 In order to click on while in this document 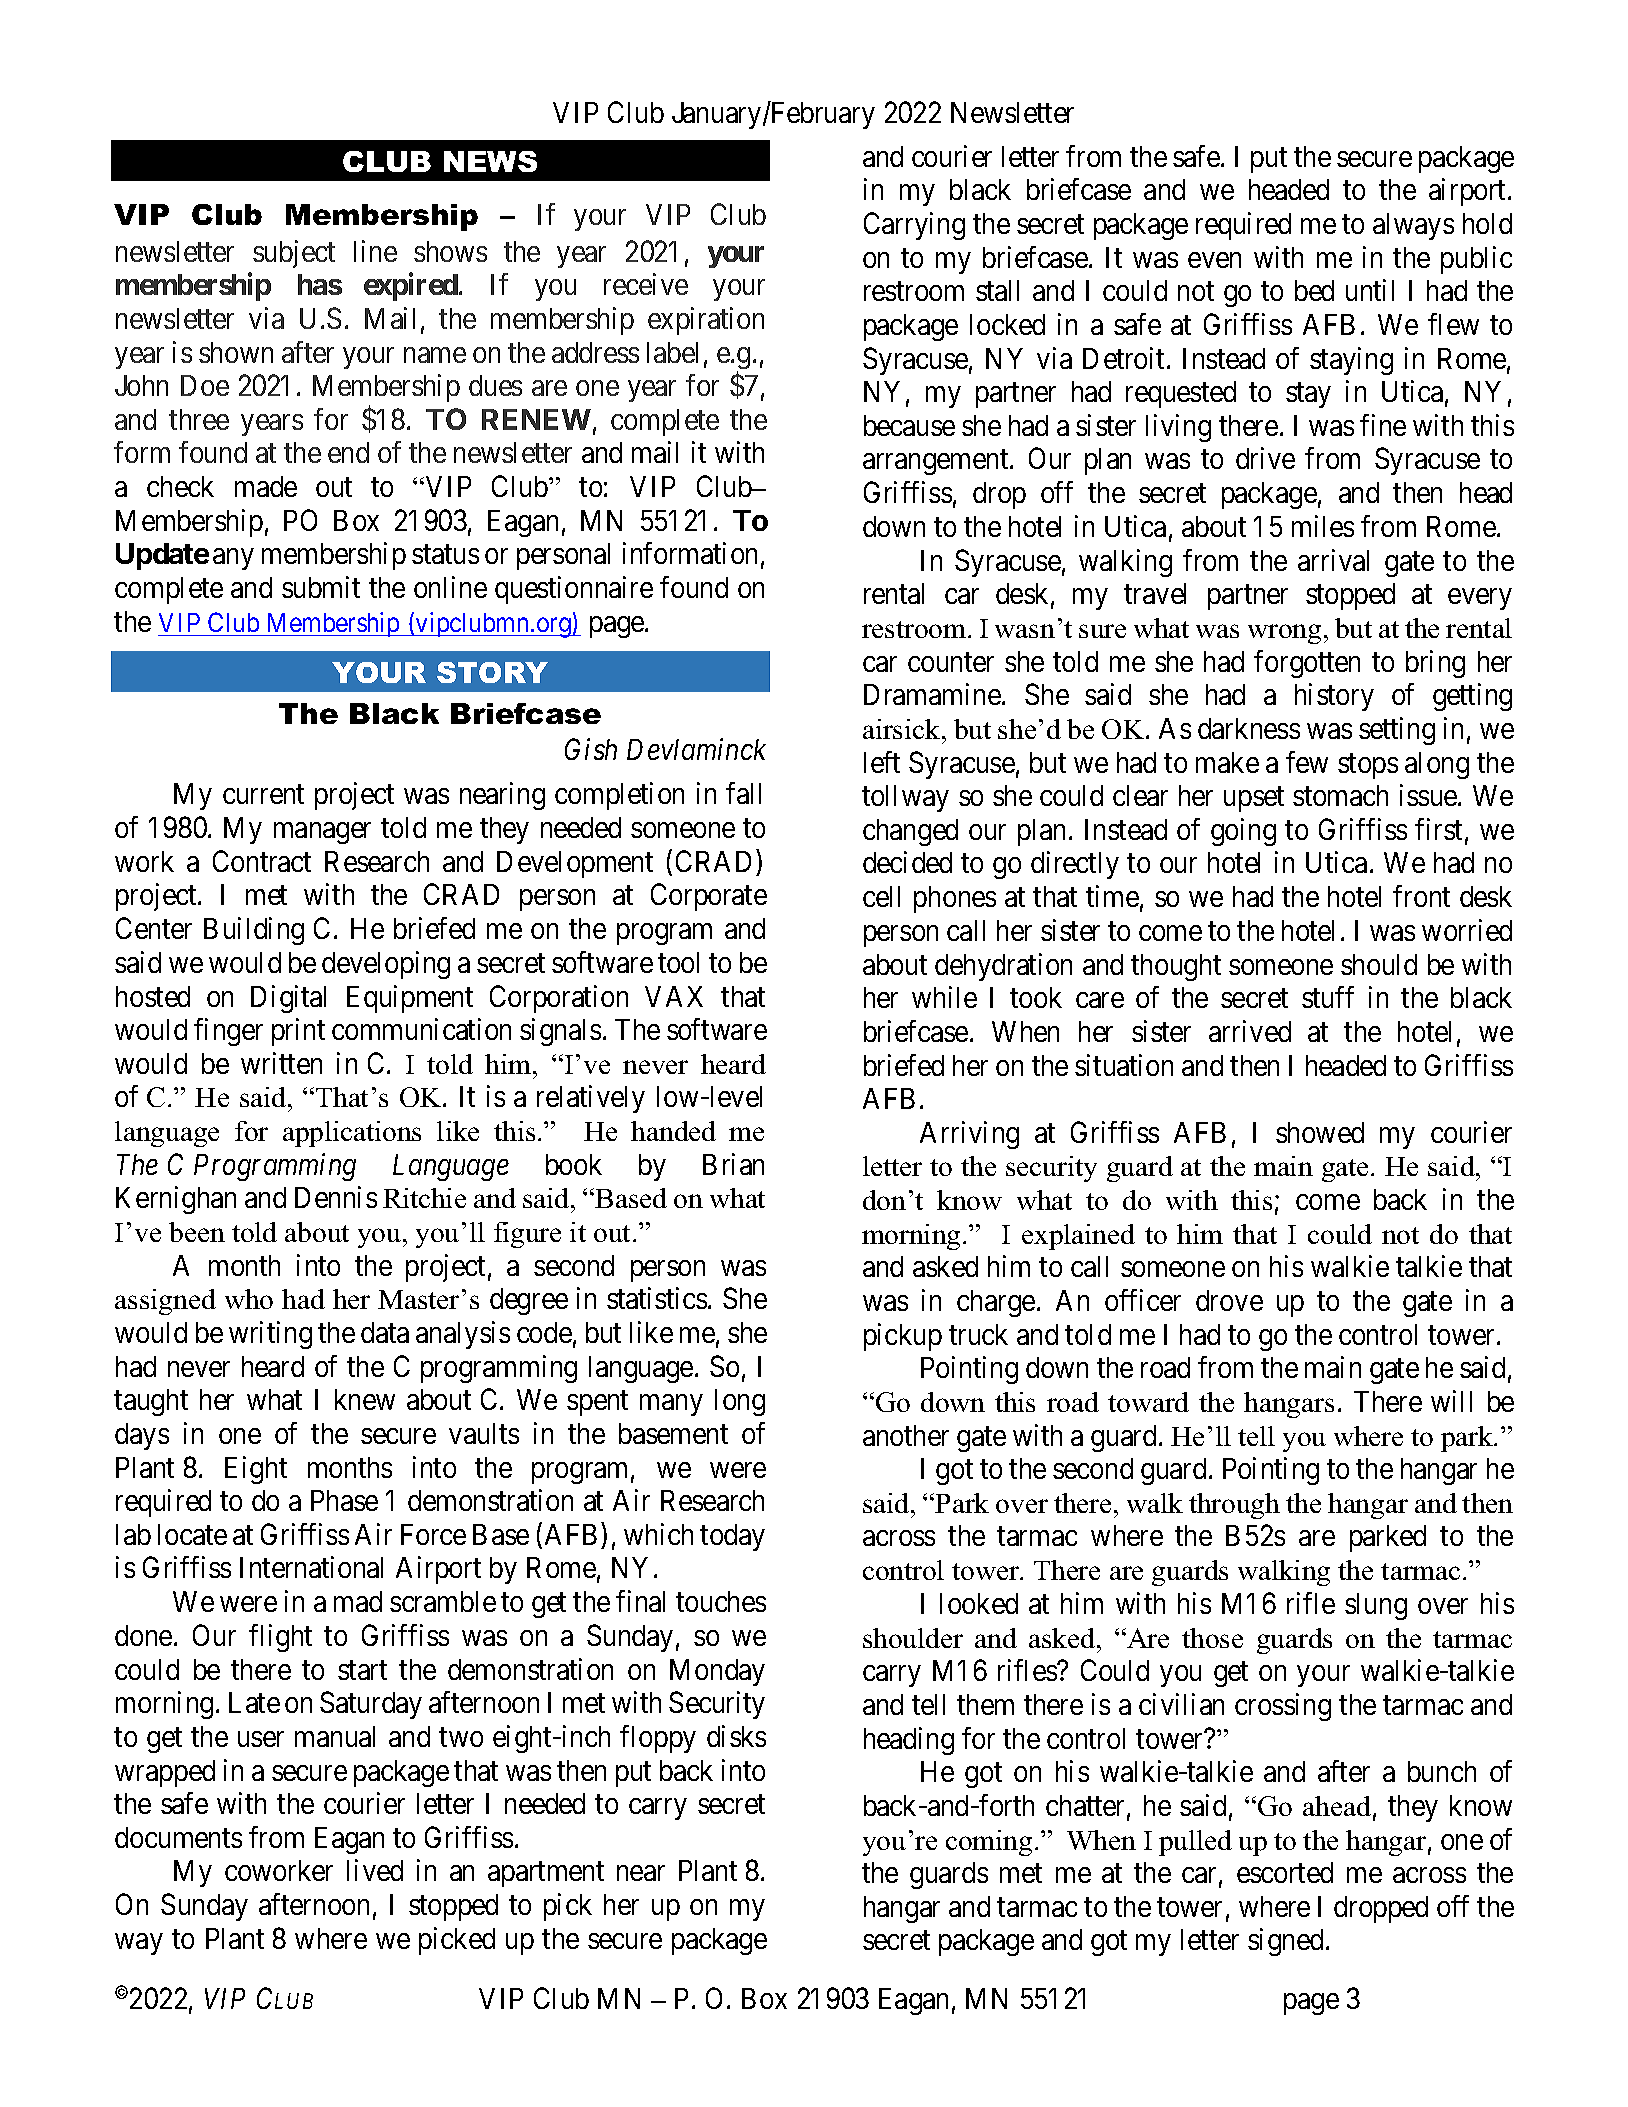, I will do `click(944, 997)`.
